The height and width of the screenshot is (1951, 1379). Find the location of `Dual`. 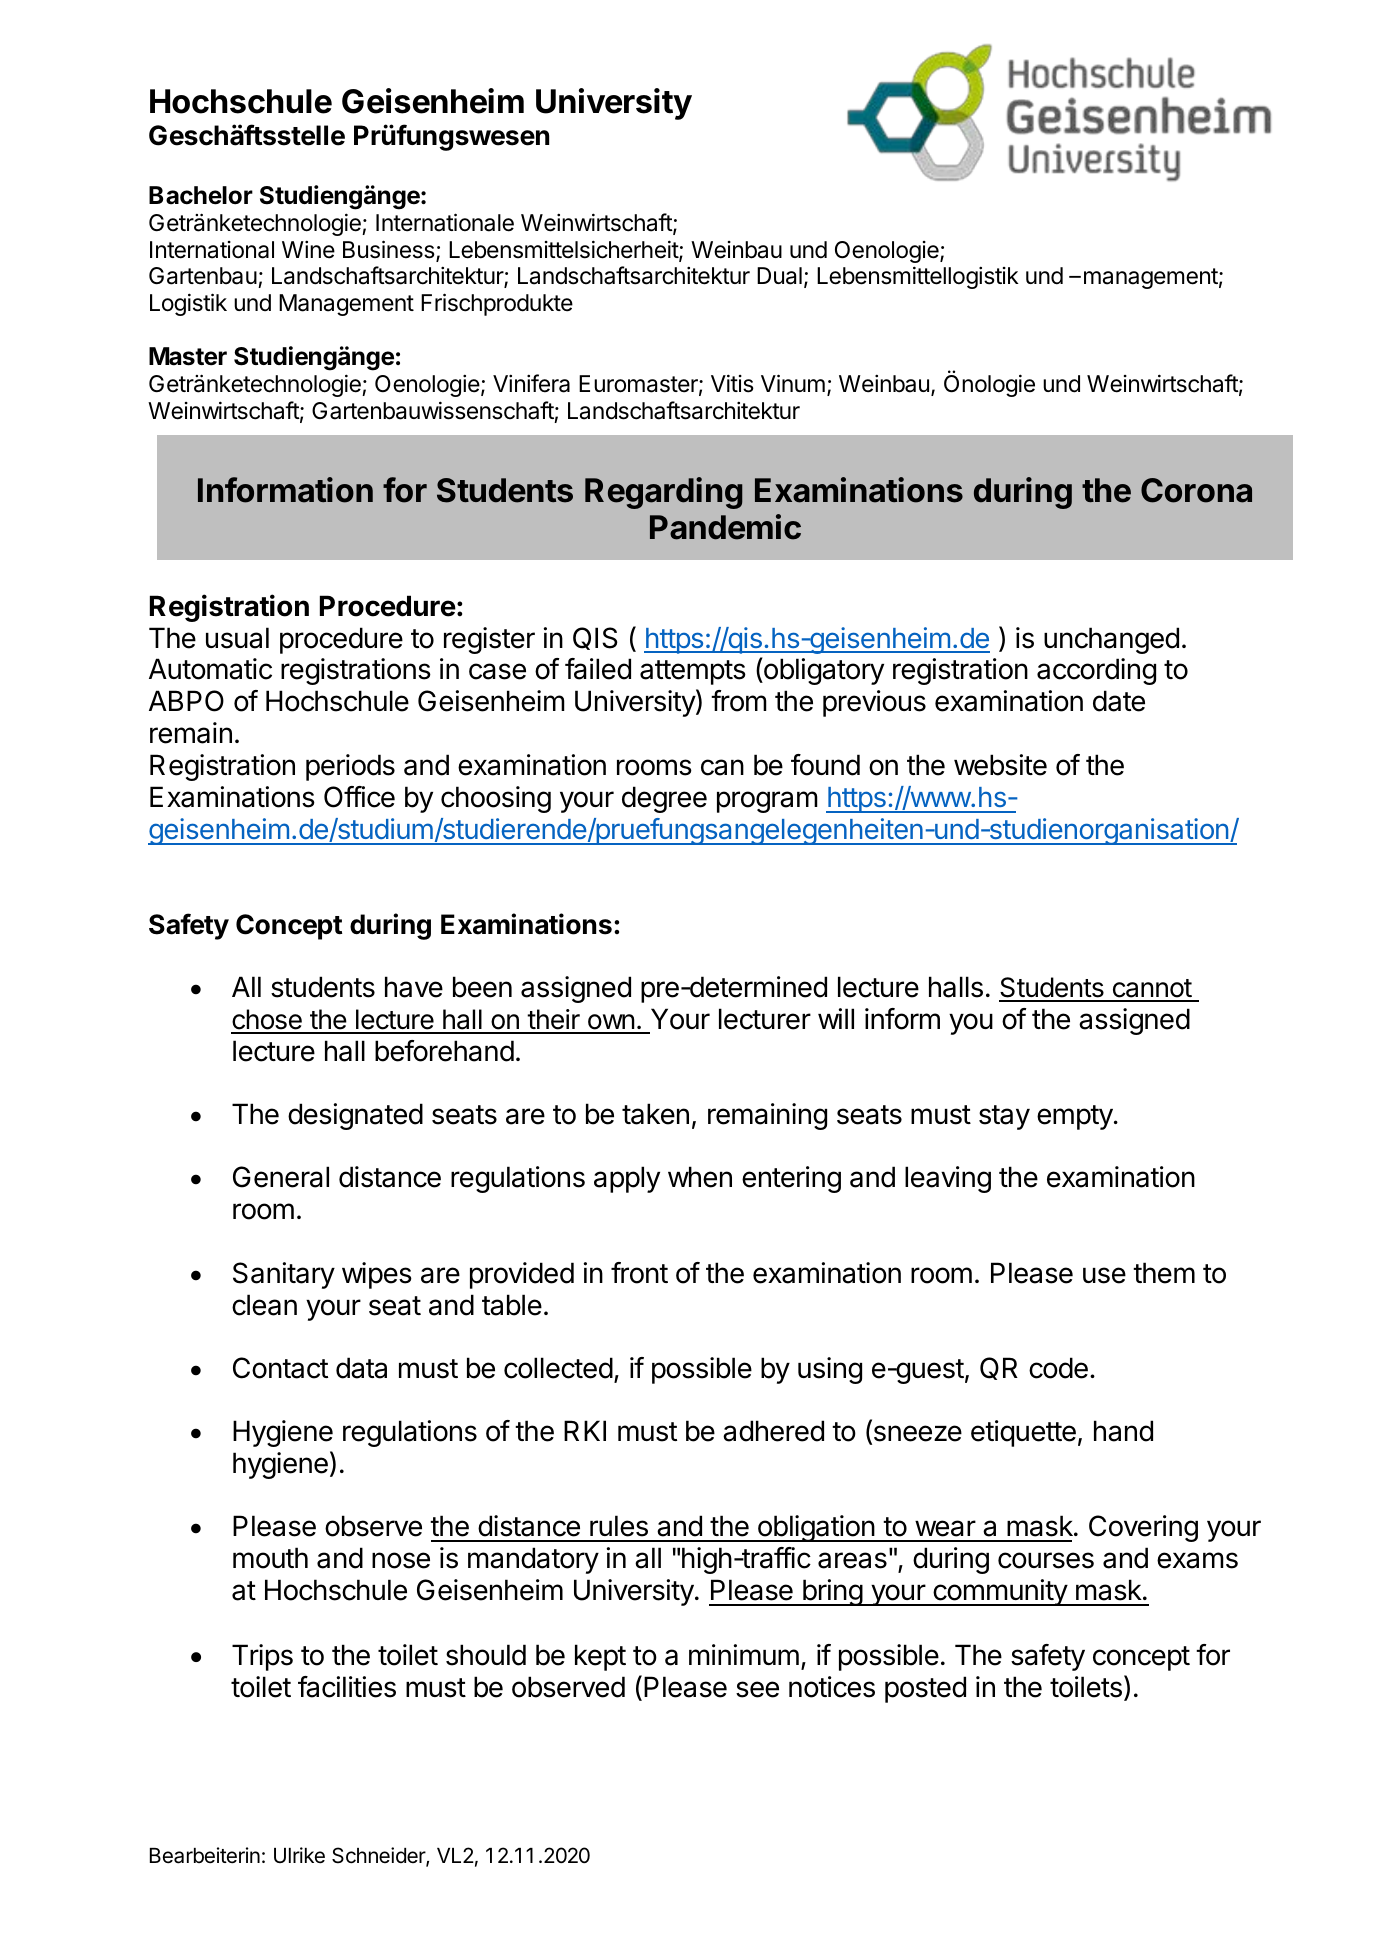

Dual is located at coordinates (779, 276).
